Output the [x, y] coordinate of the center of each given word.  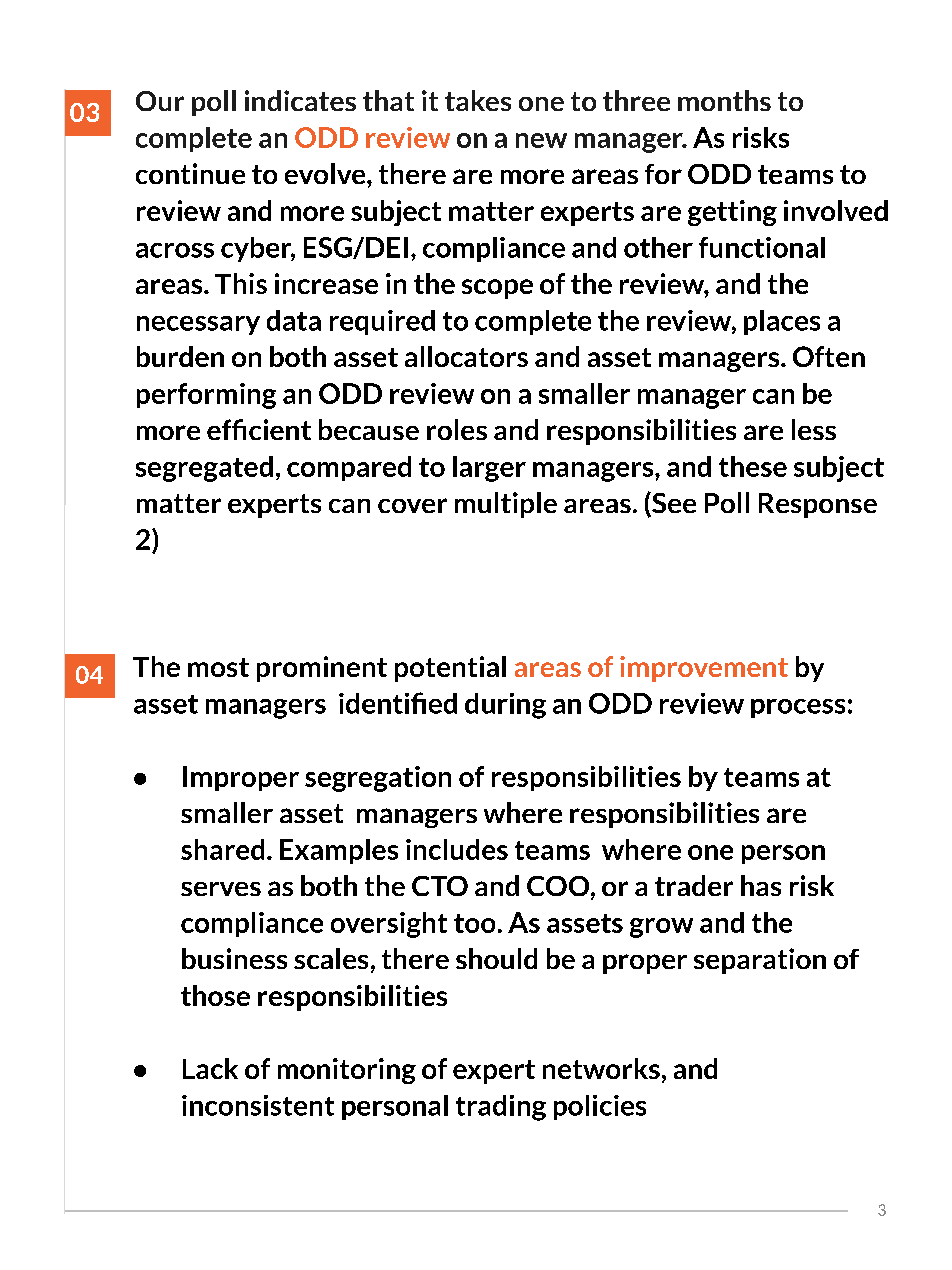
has [761, 885]
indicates [300, 100]
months [724, 100]
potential [450, 669]
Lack [210, 1068]
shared [222, 849]
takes [478, 100]
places [782, 322]
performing [206, 396]
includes [457, 849]
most [218, 667]
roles [457, 429]
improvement [704, 669]
